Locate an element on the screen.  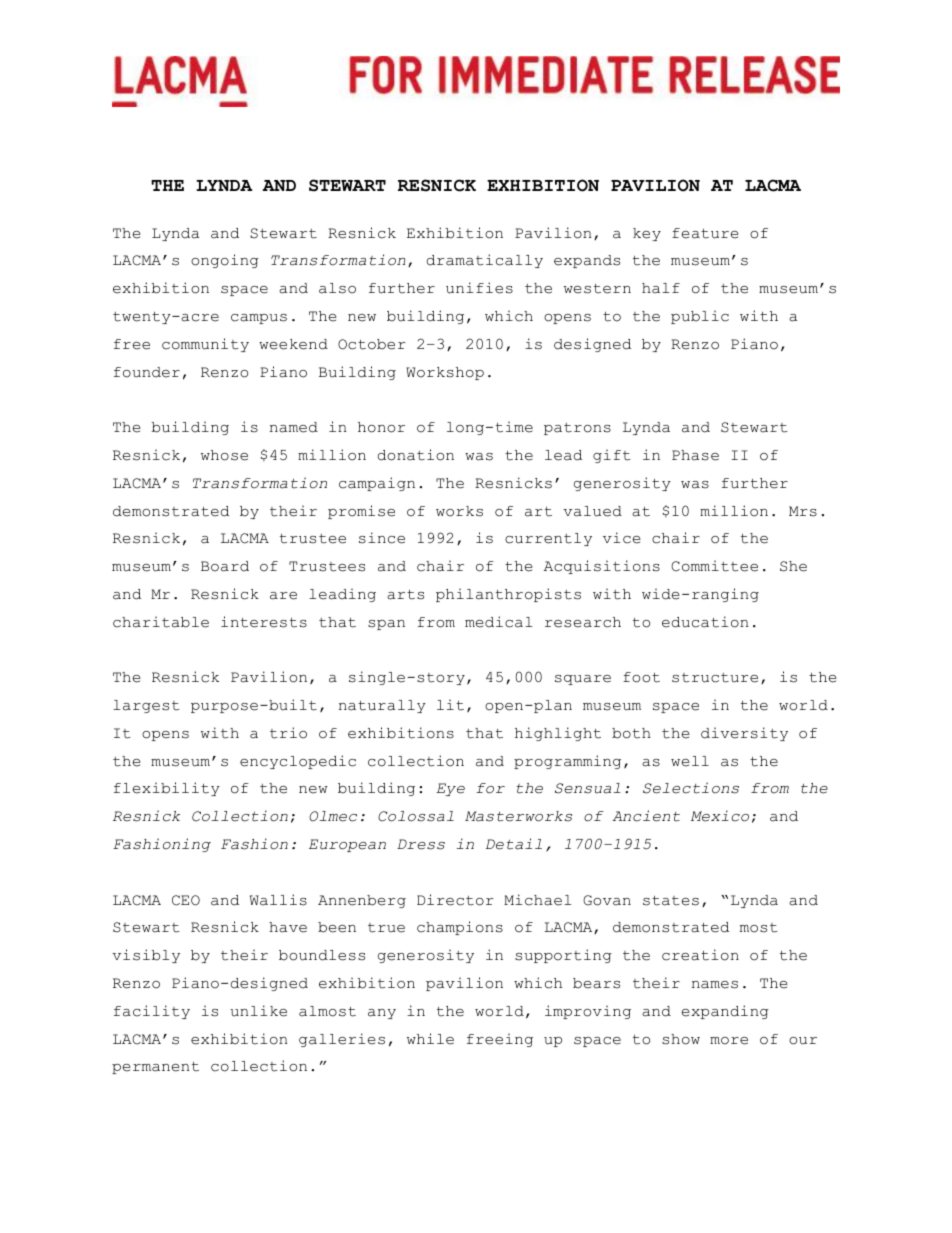
ongoing is located at coordinates (225, 261).
